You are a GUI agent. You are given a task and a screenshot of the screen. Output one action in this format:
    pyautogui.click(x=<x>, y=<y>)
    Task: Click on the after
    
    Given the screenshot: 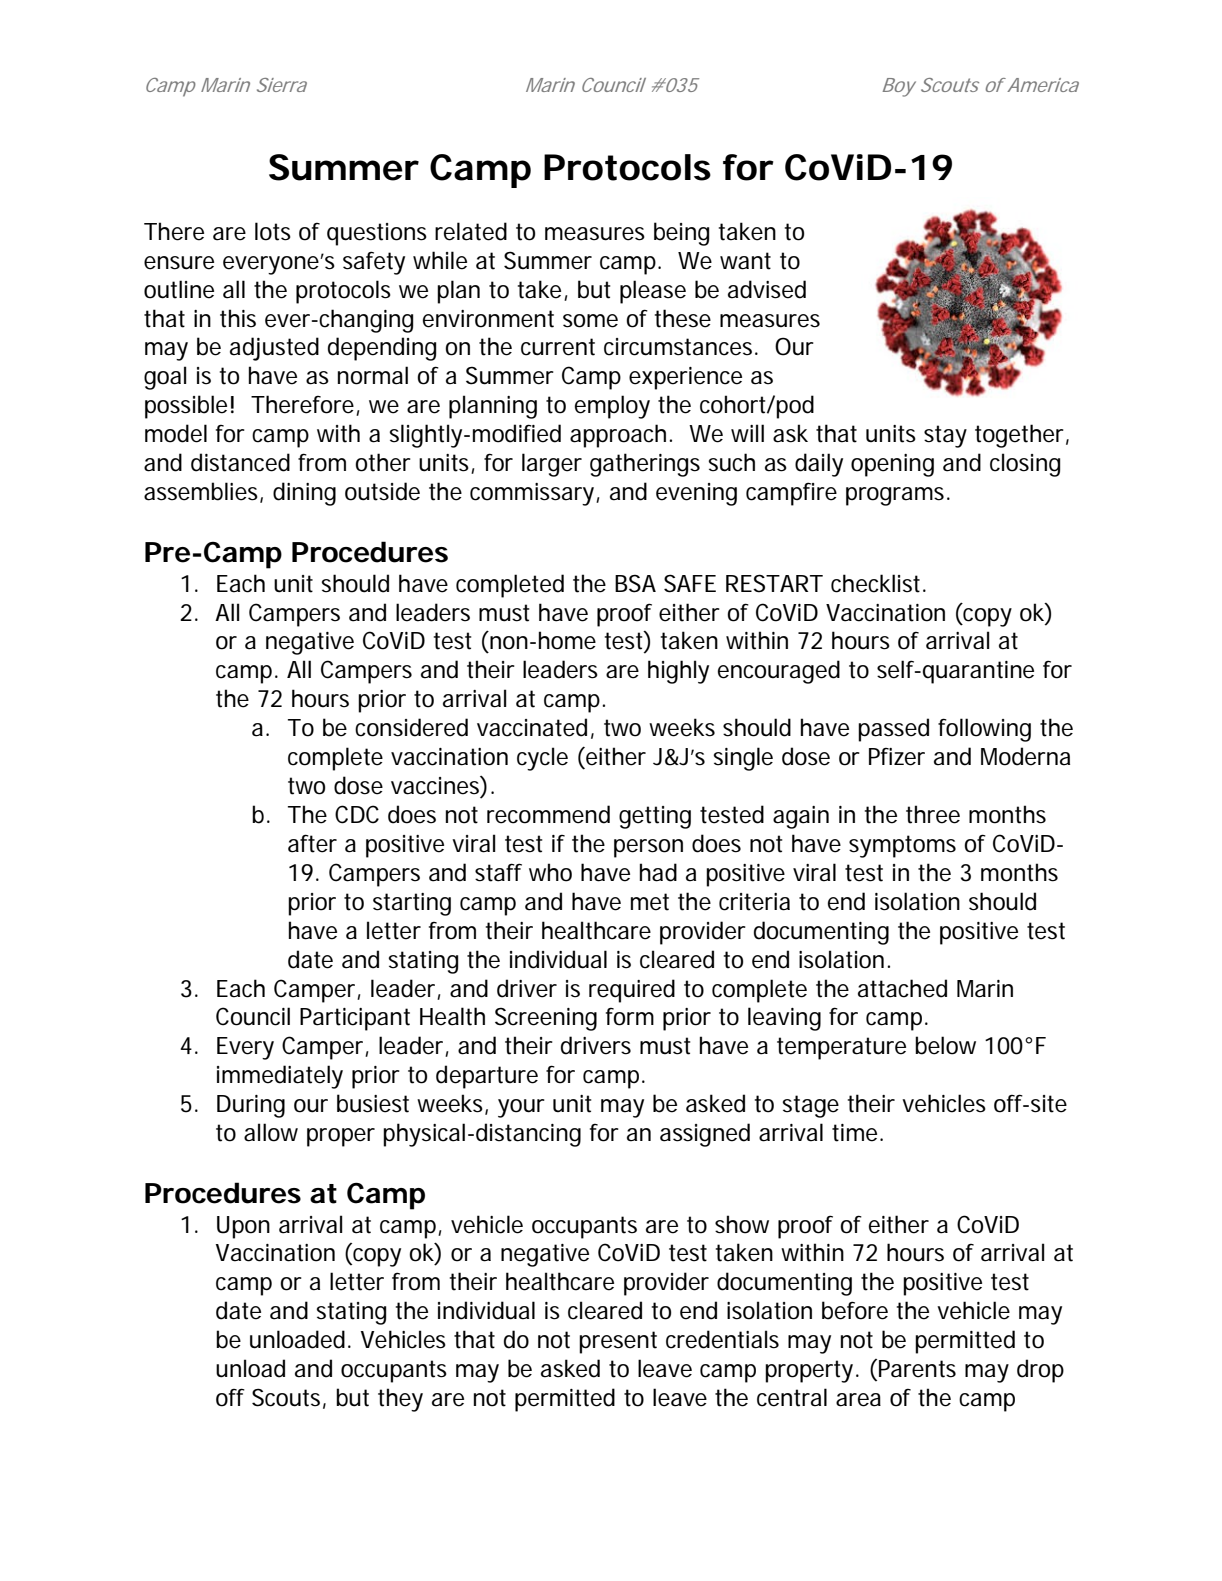 What is the action you would take?
    pyautogui.click(x=312, y=843)
